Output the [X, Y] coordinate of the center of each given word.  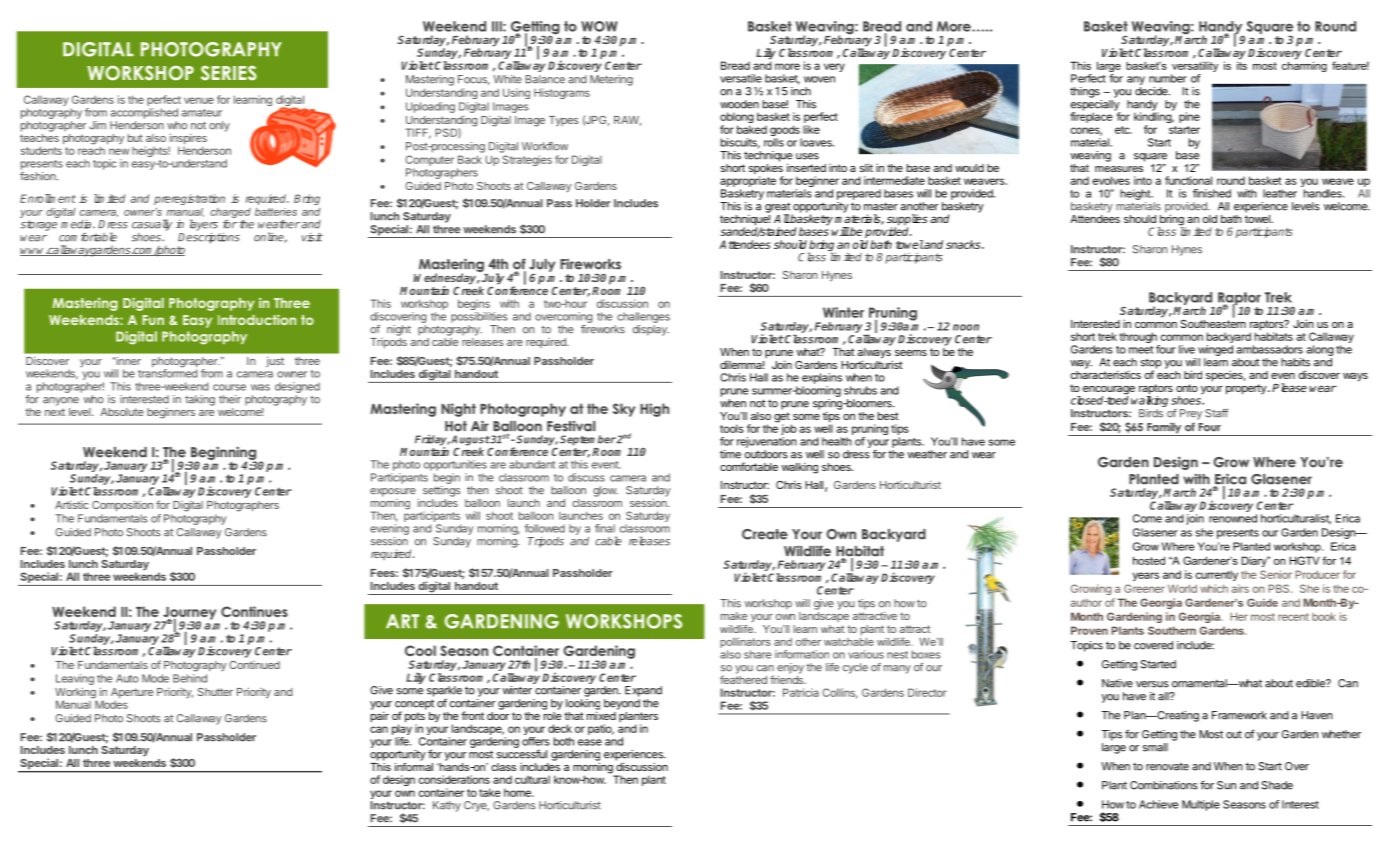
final [605, 528]
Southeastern [1213, 322]
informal [414, 765]
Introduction [257, 319]
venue [199, 100]
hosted [1149, 560]
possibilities [479, 317]
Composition [122, 505]
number [1168, 78]
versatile [741, 78]
